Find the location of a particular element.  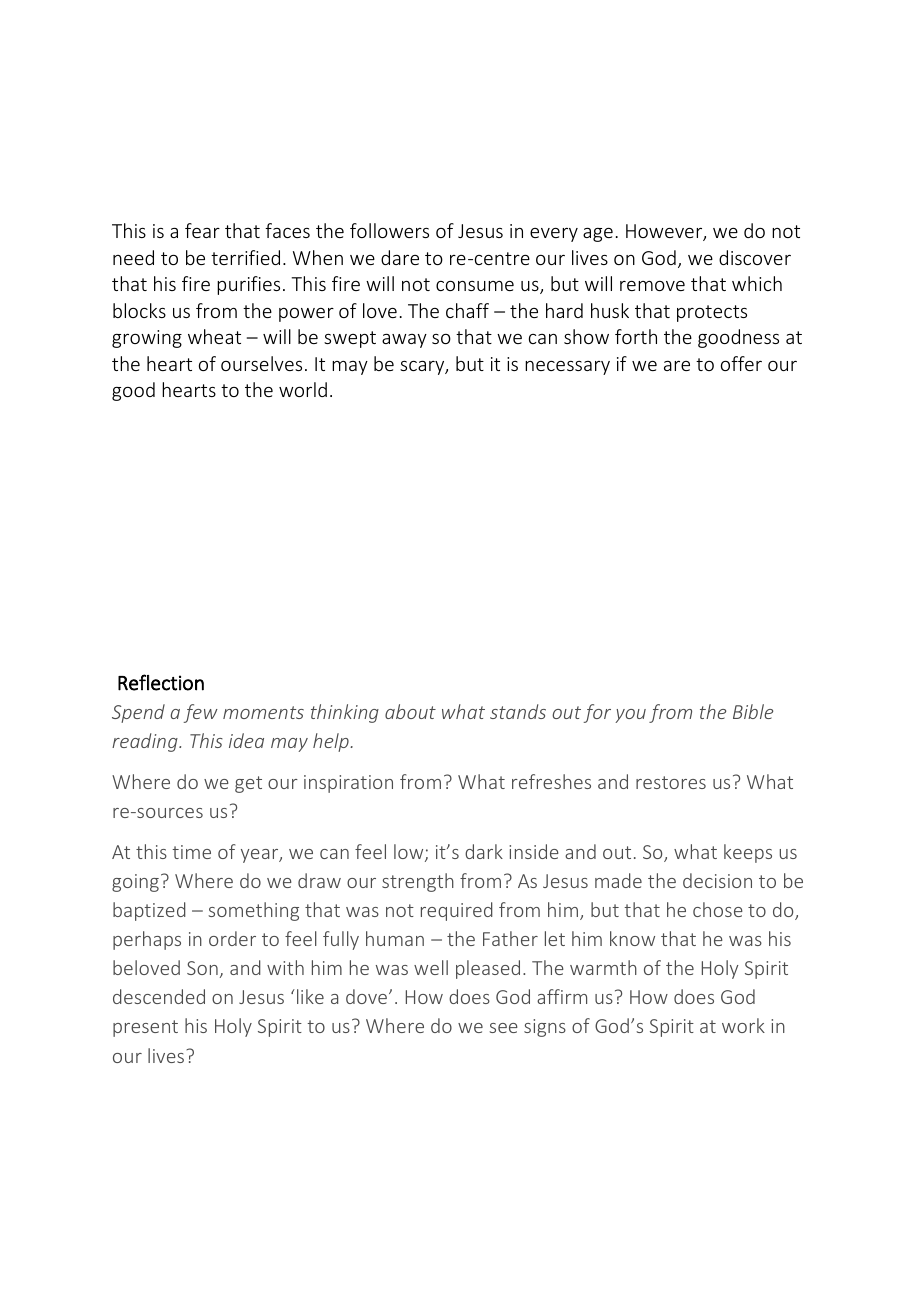

work is located at coordinates (743, 1025).
